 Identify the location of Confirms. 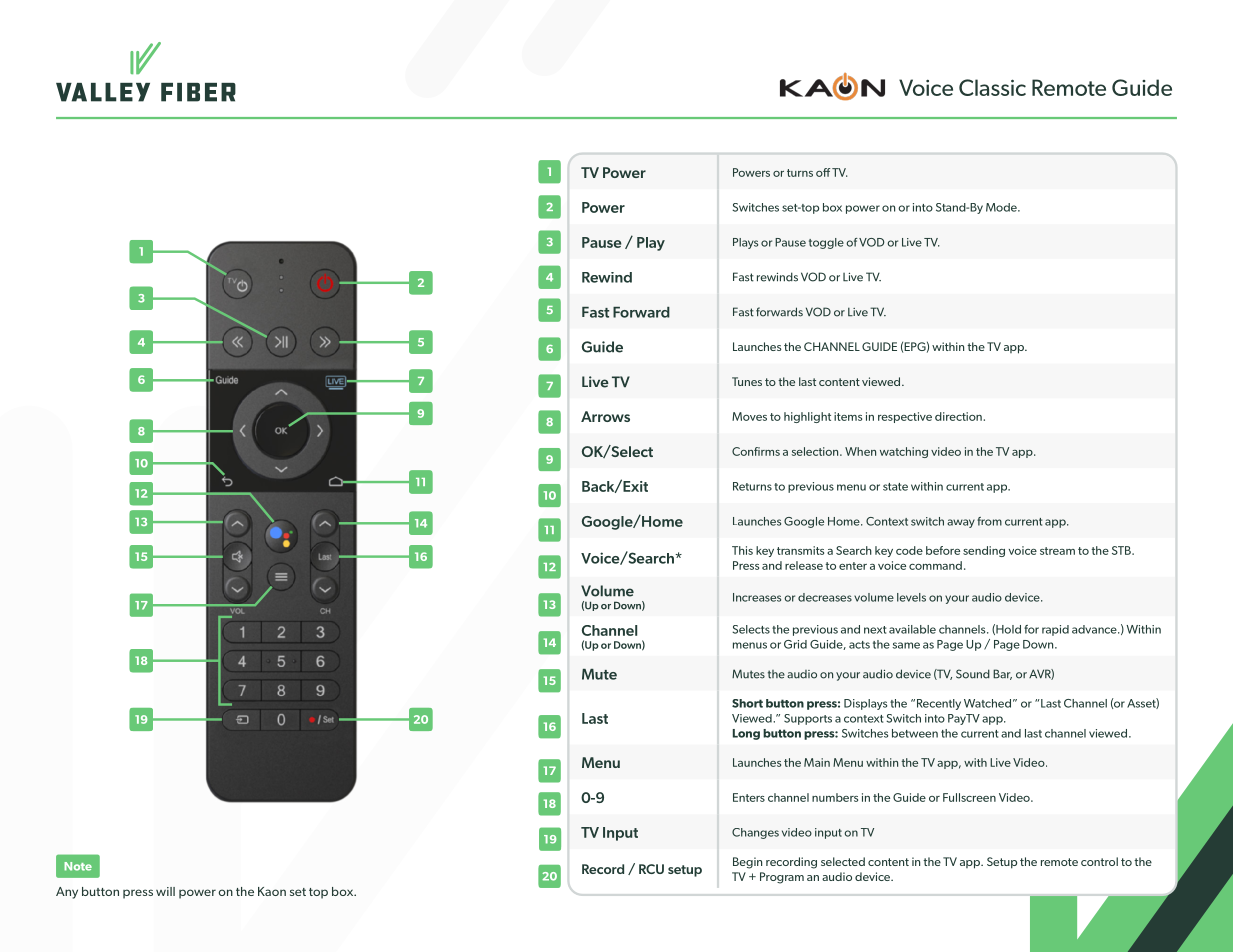
(756, 451).
